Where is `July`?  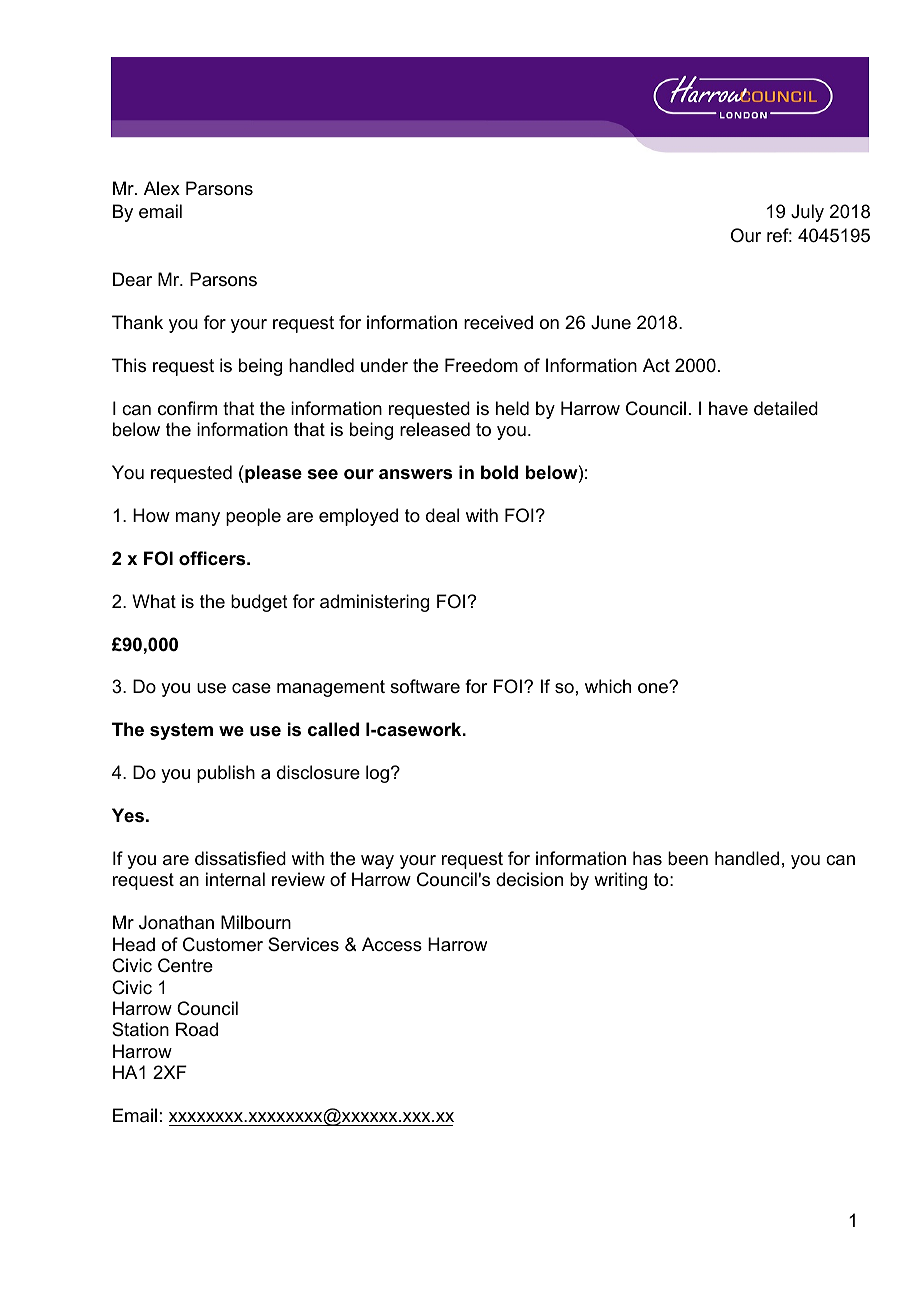
July is located at coordinates (807, 213).
